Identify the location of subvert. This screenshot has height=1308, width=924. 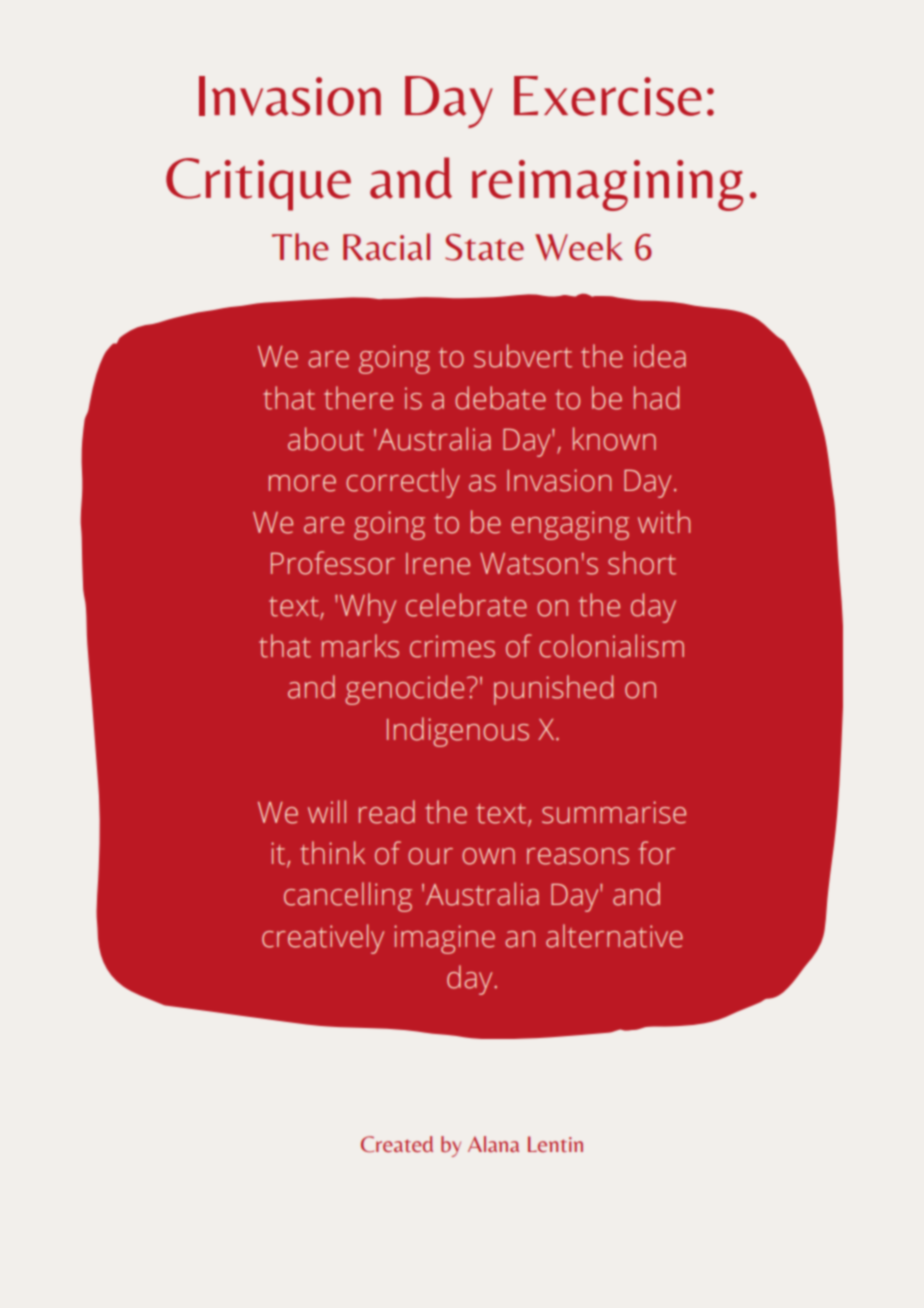
(523, 356).
